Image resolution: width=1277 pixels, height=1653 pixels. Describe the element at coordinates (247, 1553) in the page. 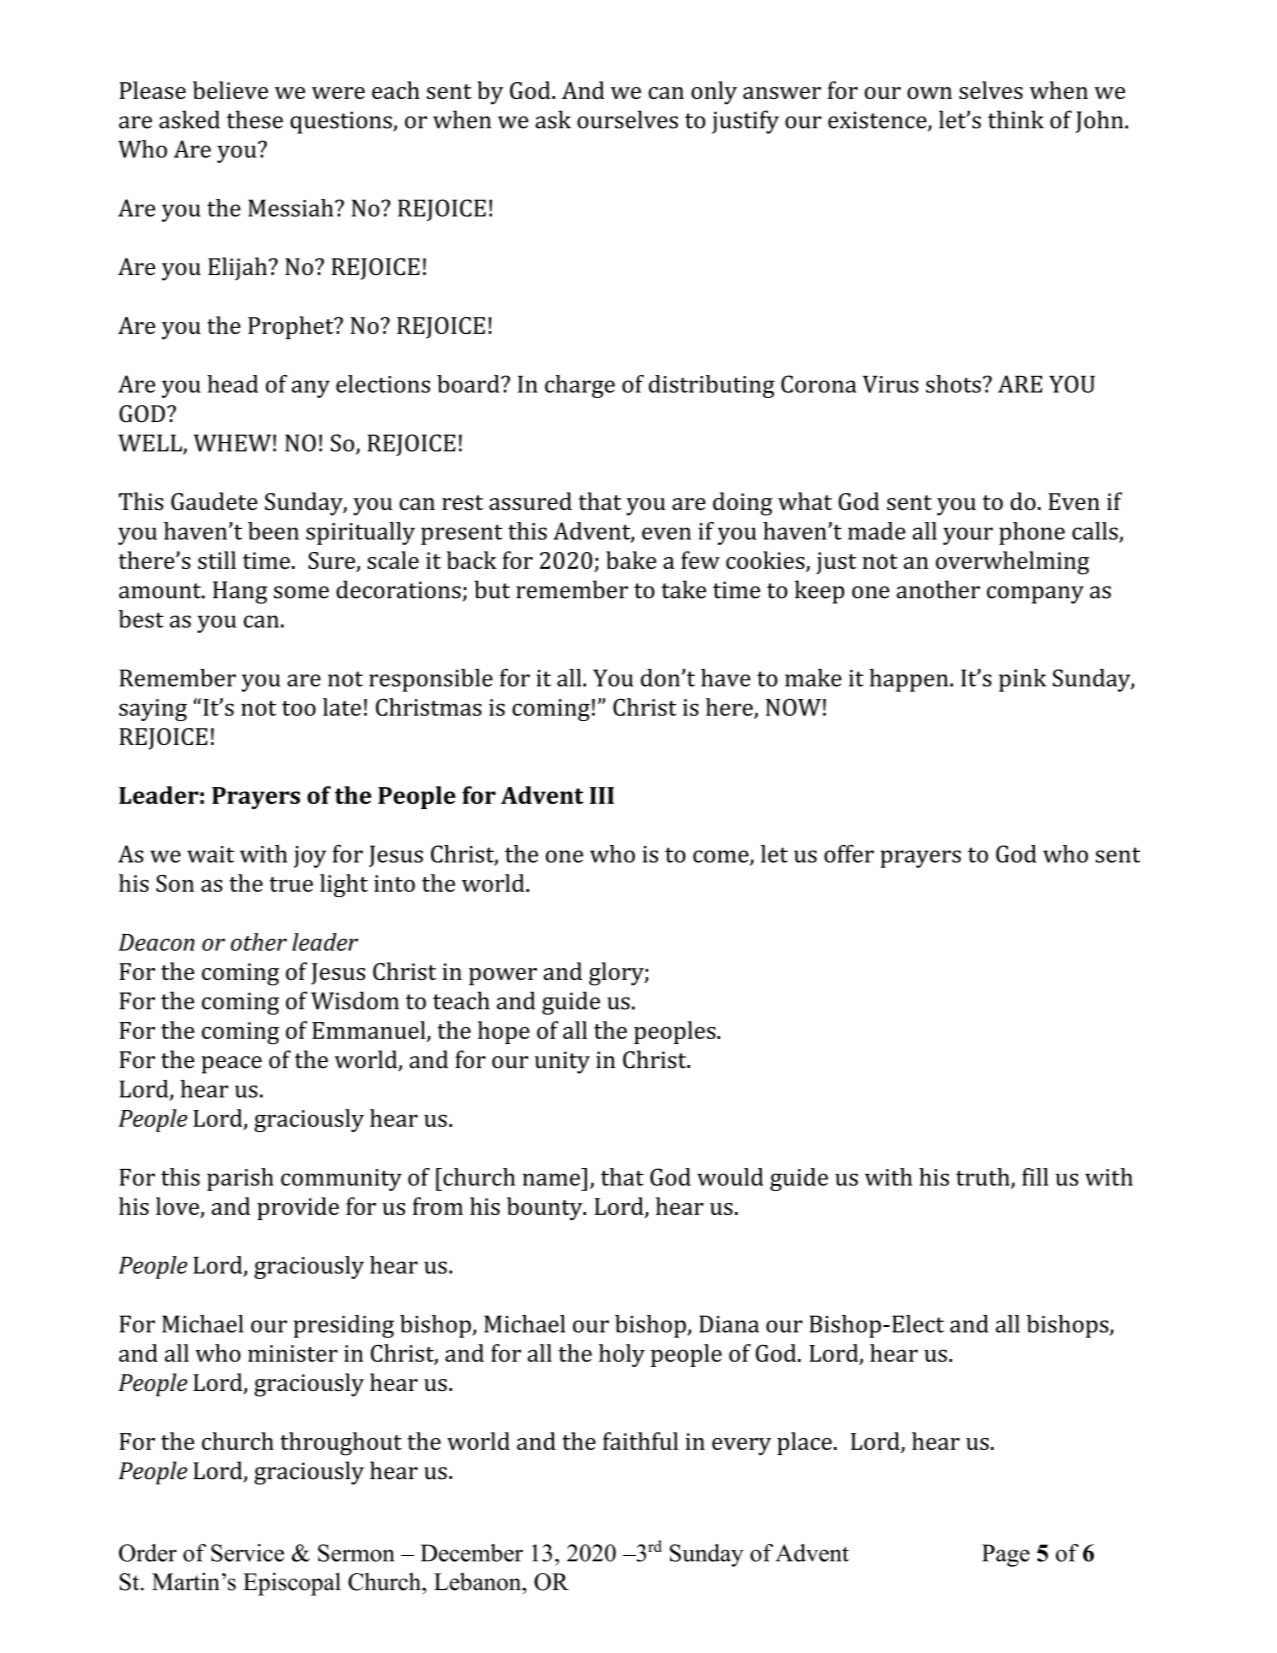

I see `Service` at that location.
